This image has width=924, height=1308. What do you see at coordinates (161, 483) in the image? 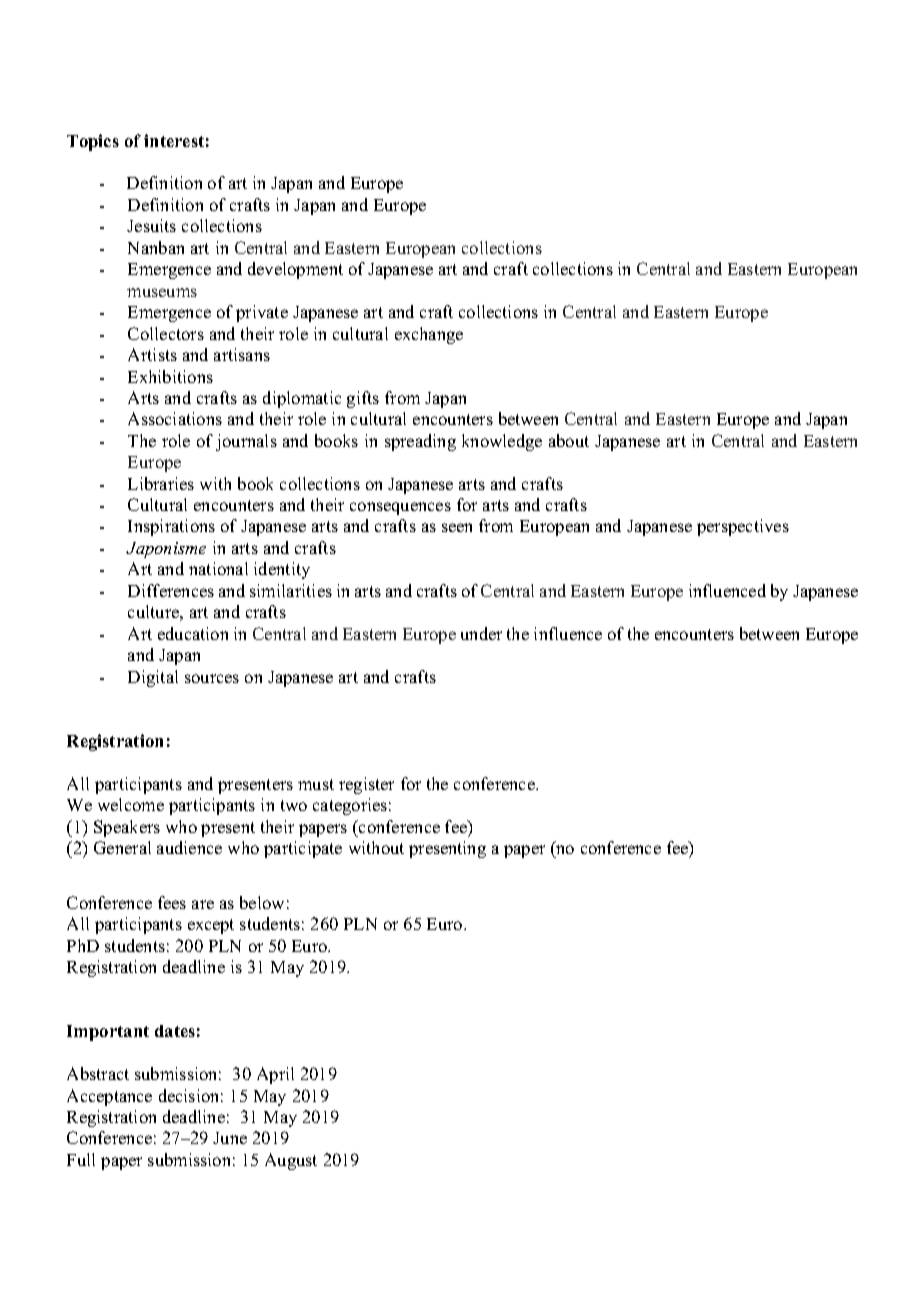
I see `Libraries` at bounding box center [161, 483].
